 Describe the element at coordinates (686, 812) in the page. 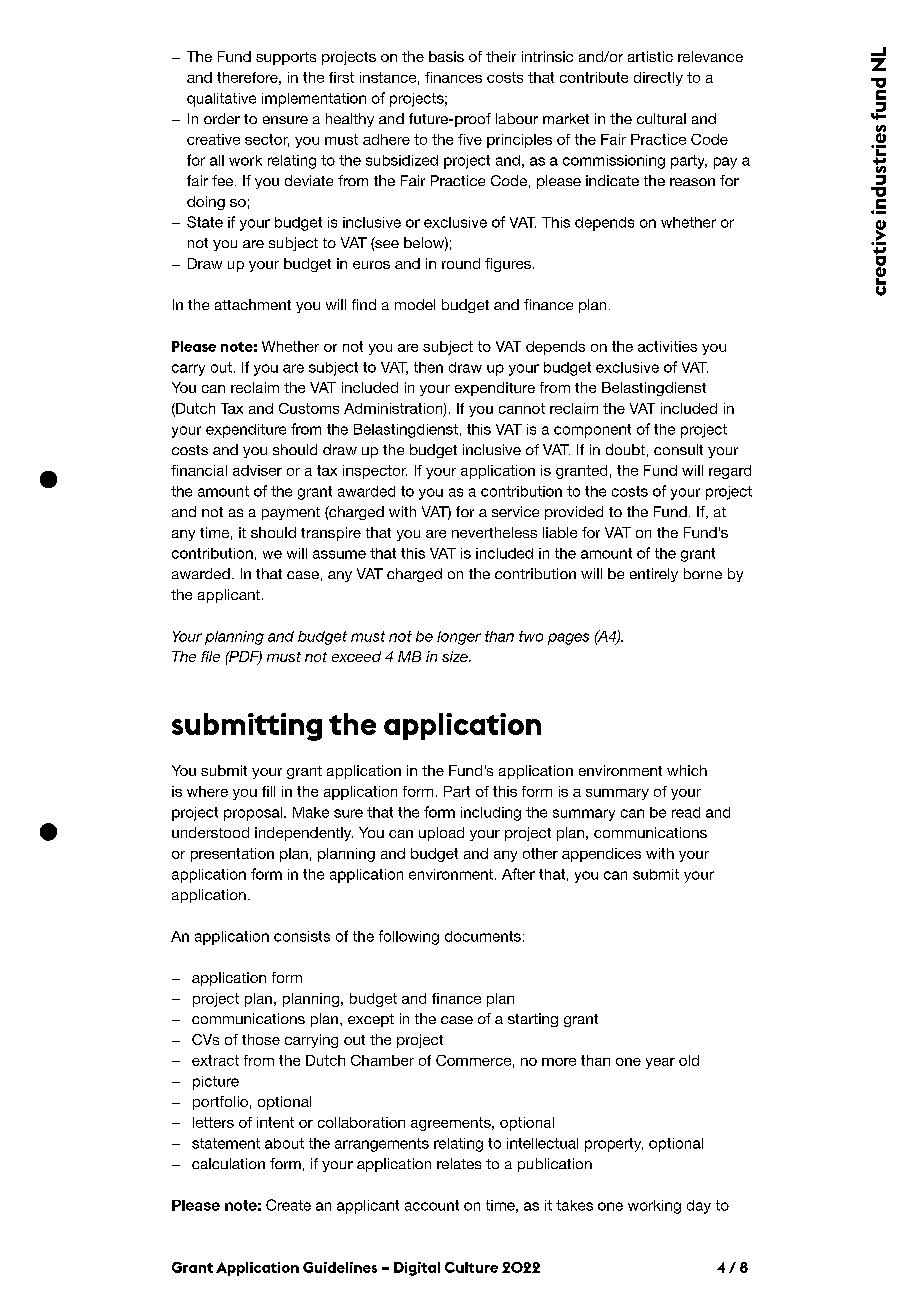

I see `read` at that location.
